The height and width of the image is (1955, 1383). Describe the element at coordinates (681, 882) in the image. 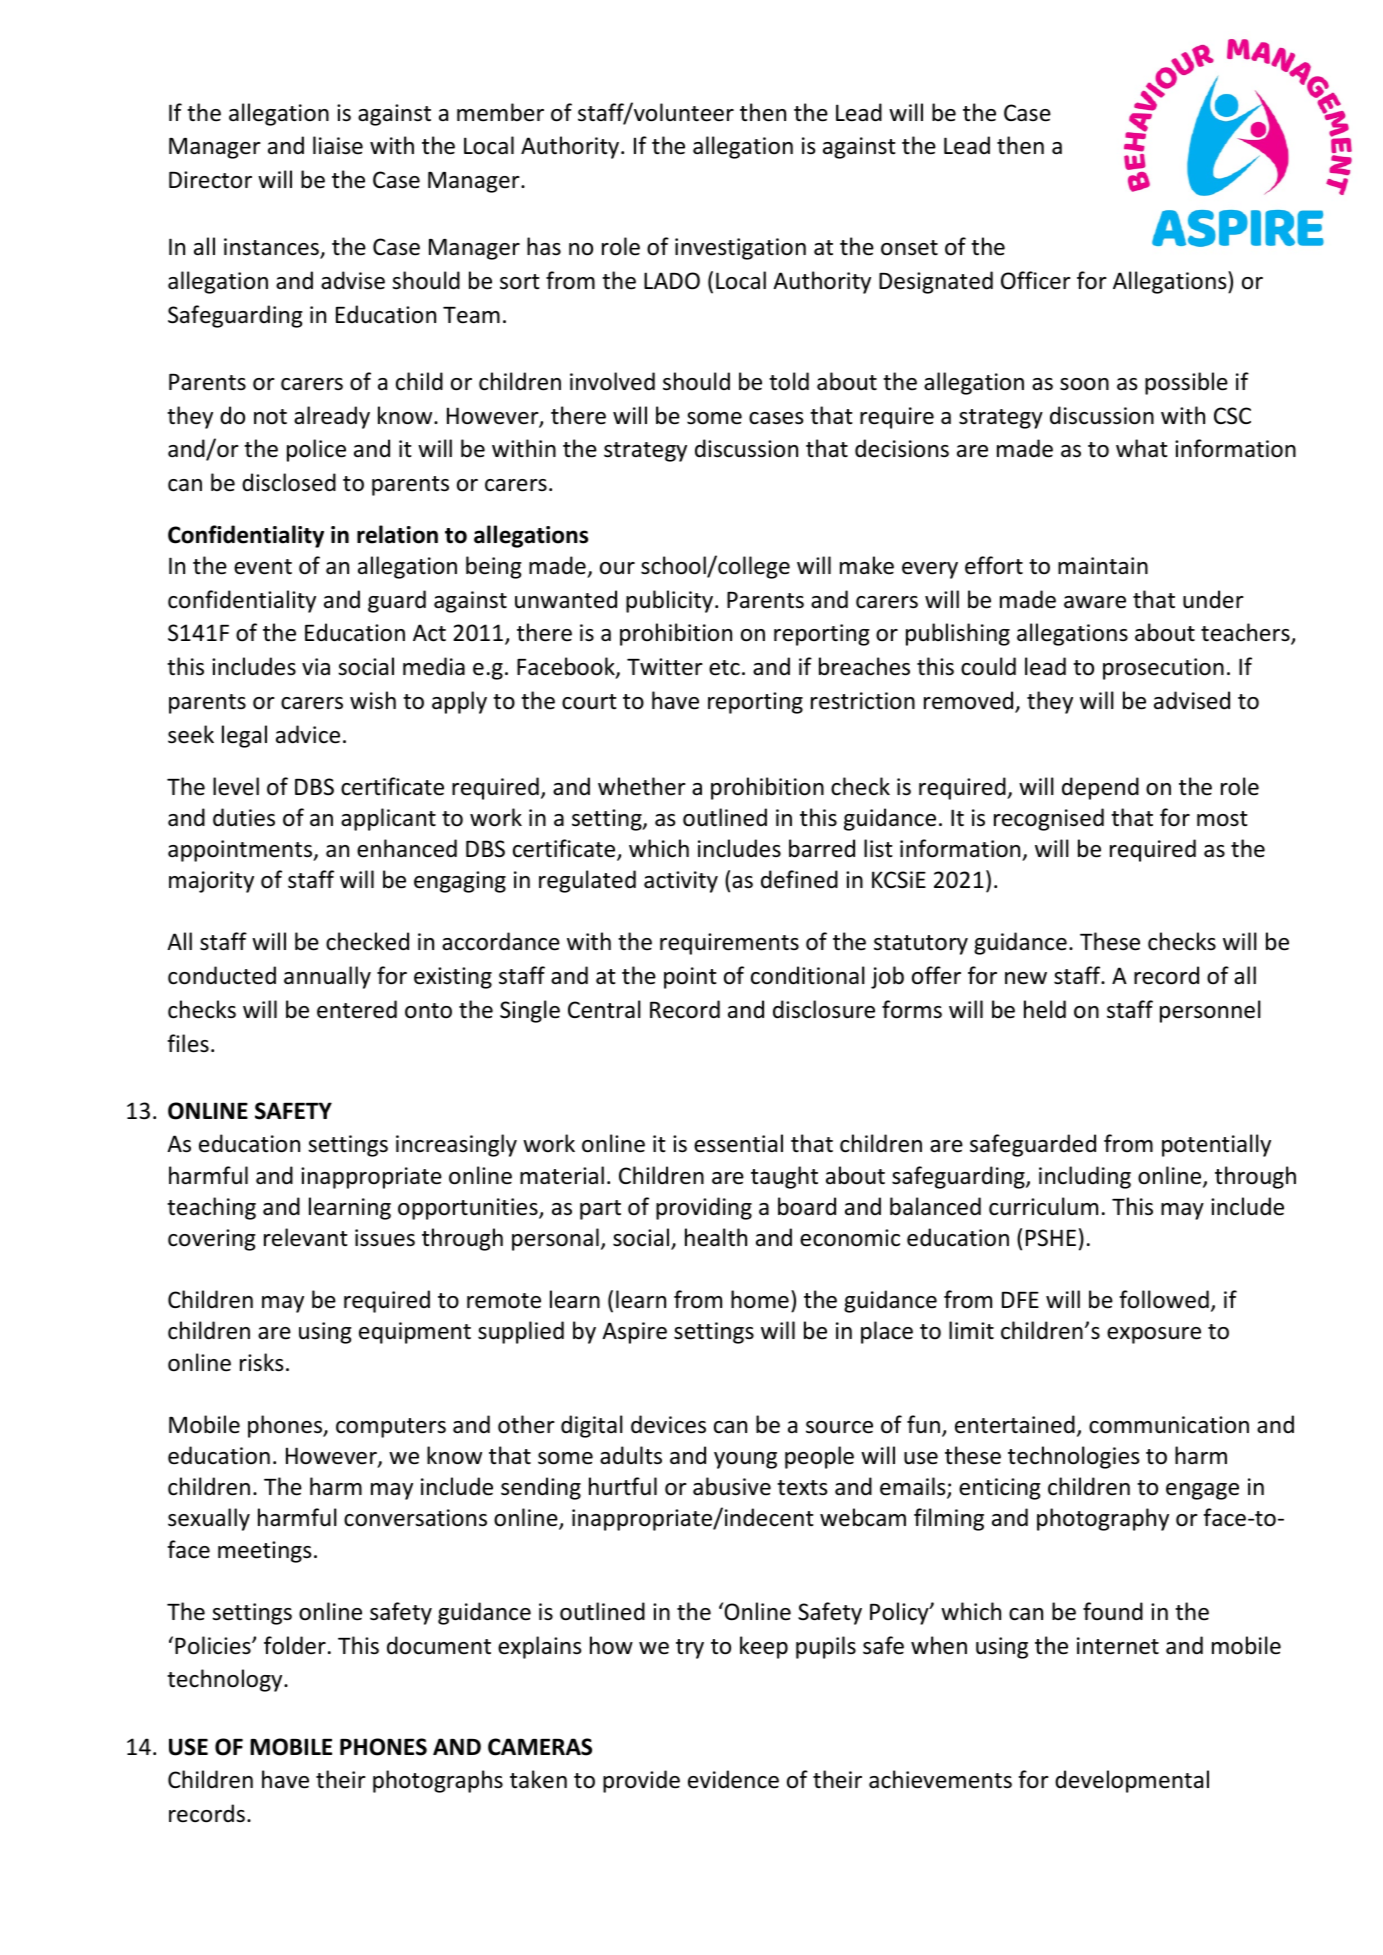

I see `activity` at that location.
